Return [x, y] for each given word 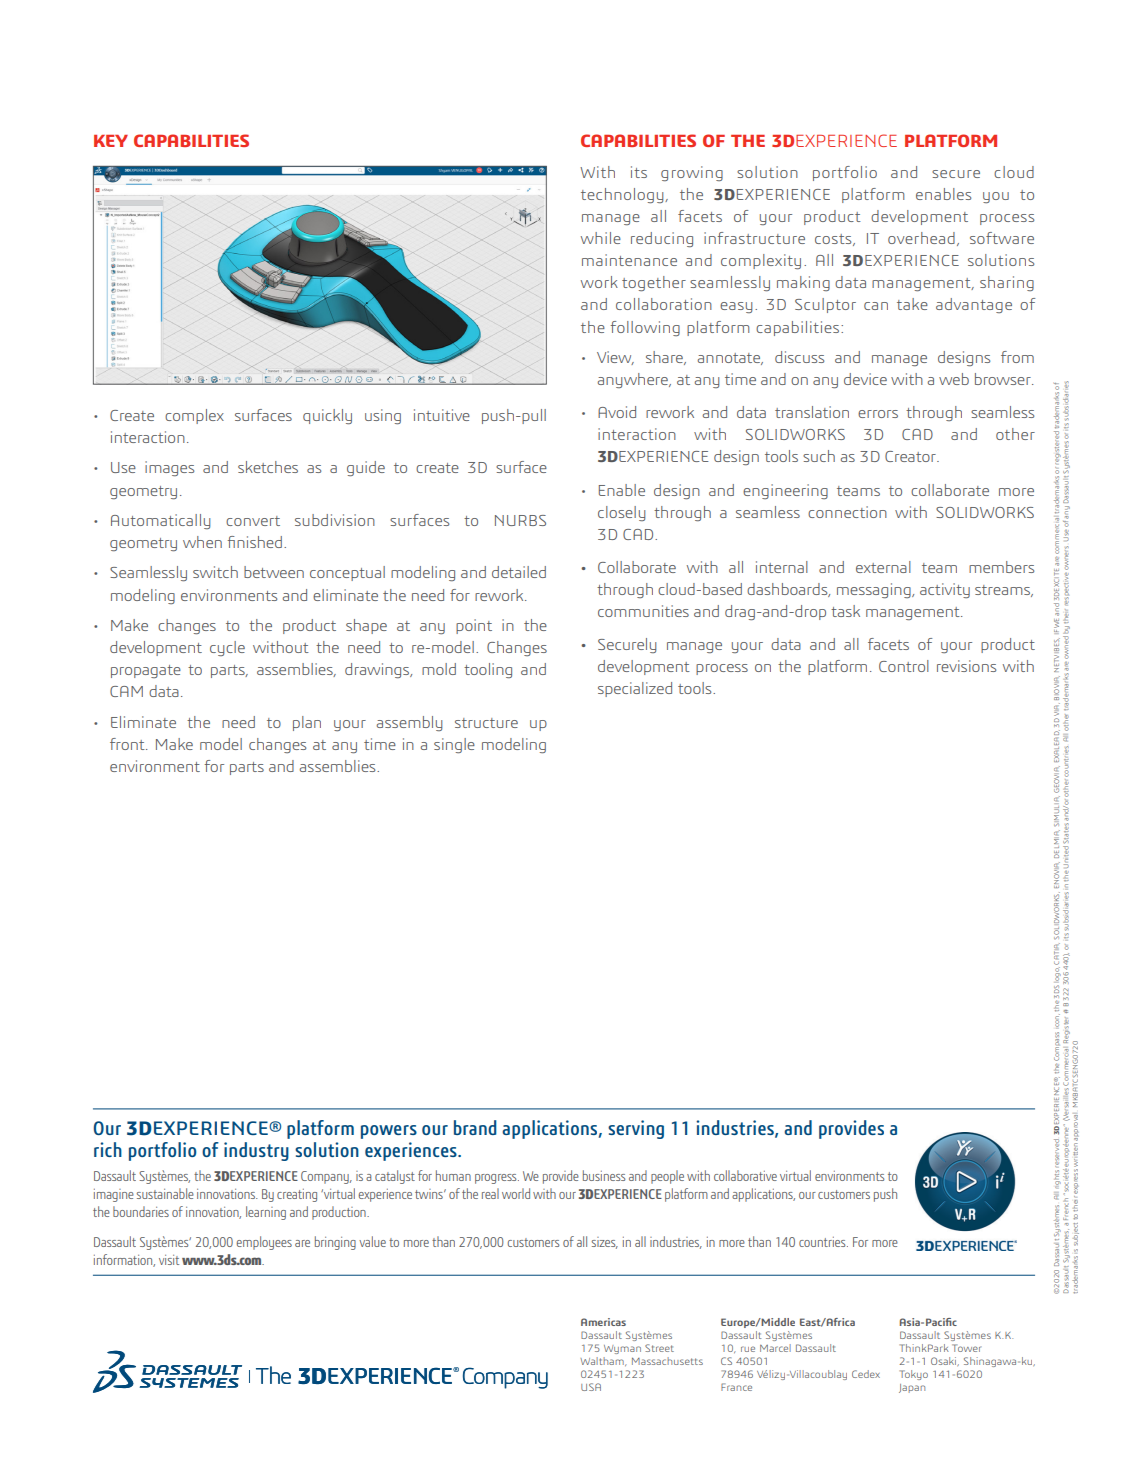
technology [623, 195]
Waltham [603, 1361]
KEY [111, 141]
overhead [921, 238]
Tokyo [914, 1375]
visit [169, 1260]
